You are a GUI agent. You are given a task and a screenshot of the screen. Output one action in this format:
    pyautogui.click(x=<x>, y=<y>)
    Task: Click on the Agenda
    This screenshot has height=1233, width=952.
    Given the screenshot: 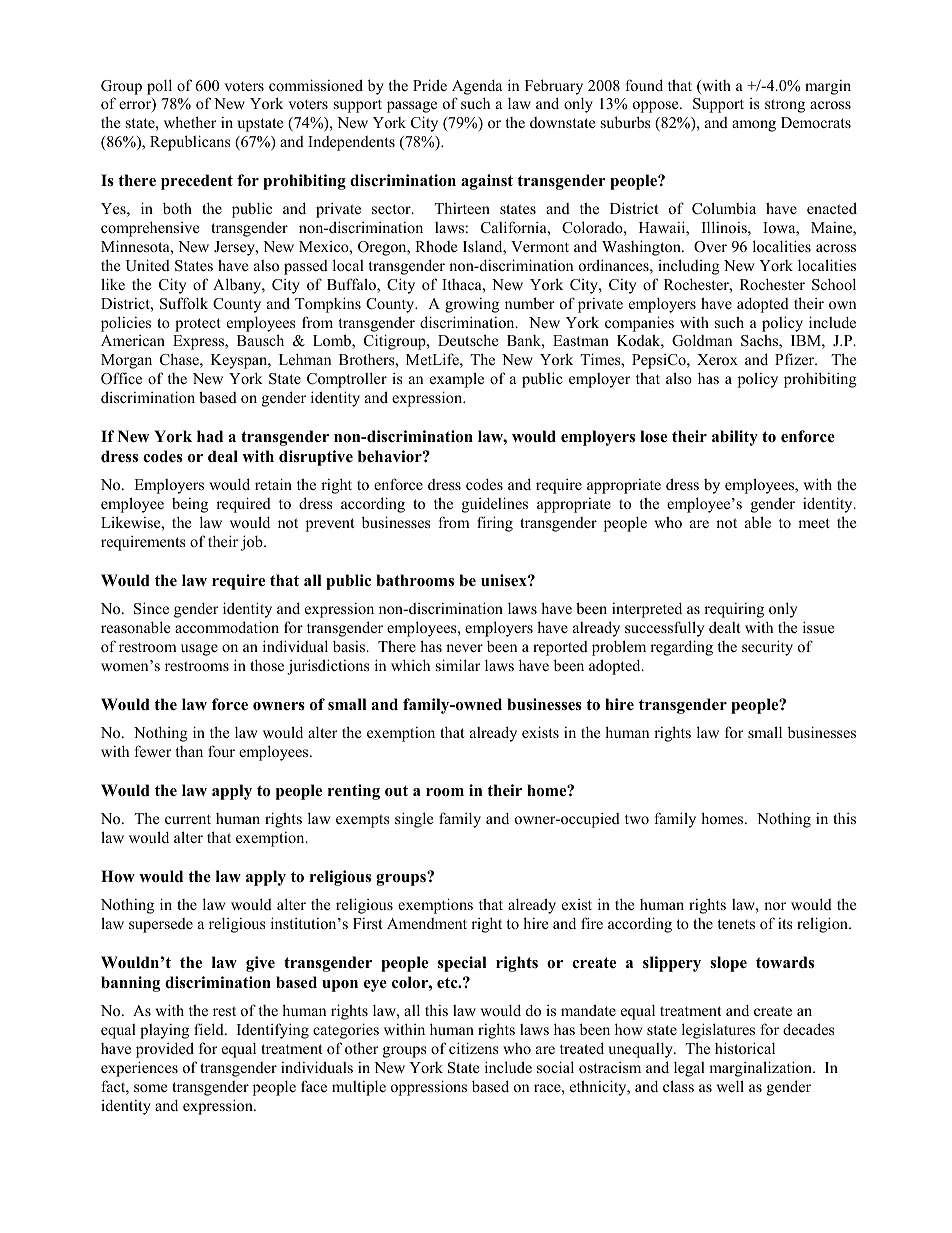 What is the action you would take?
    pyautogui.click(x=477, y=87)
